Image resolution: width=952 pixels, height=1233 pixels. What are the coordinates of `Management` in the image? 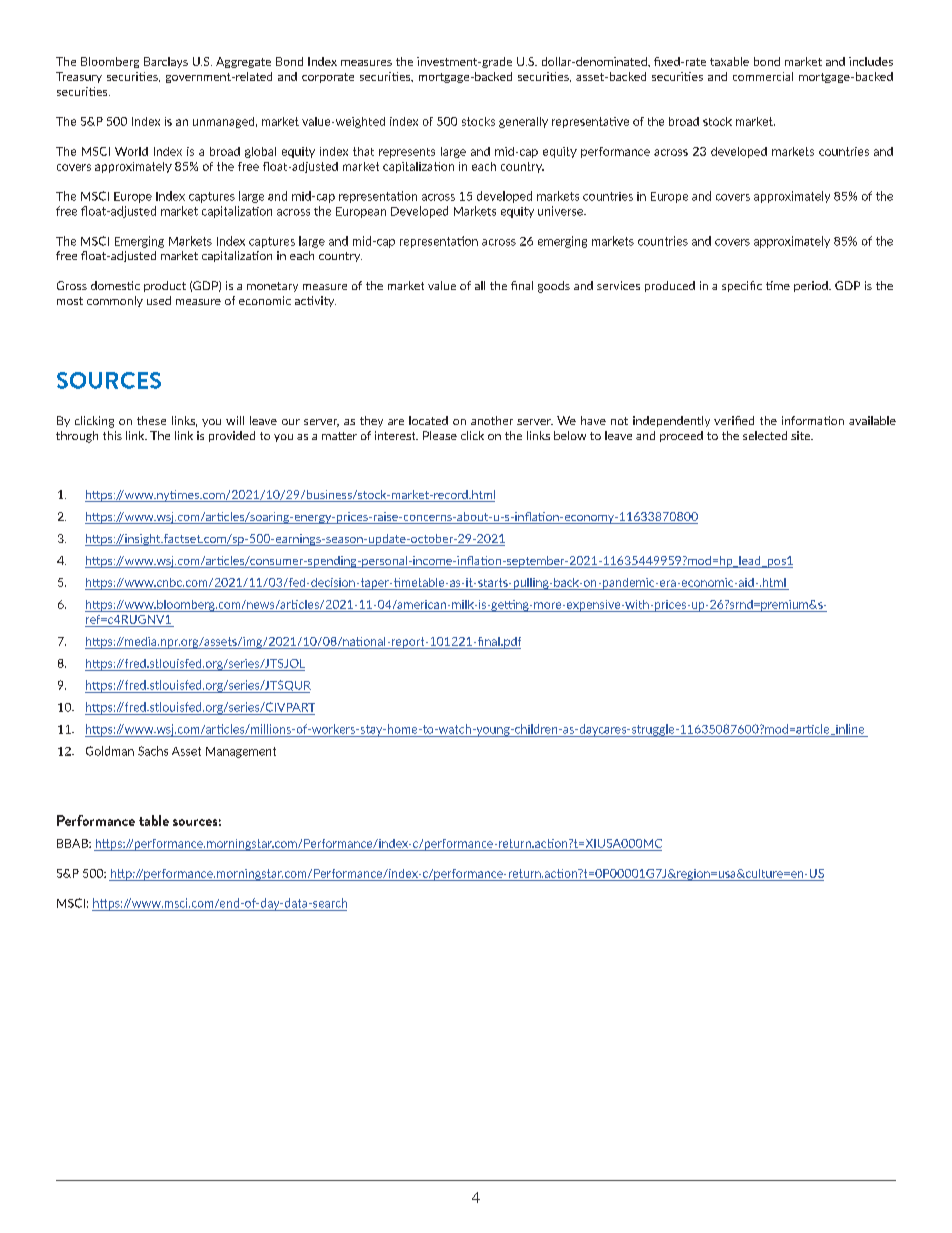 It's located at (241, 752).
